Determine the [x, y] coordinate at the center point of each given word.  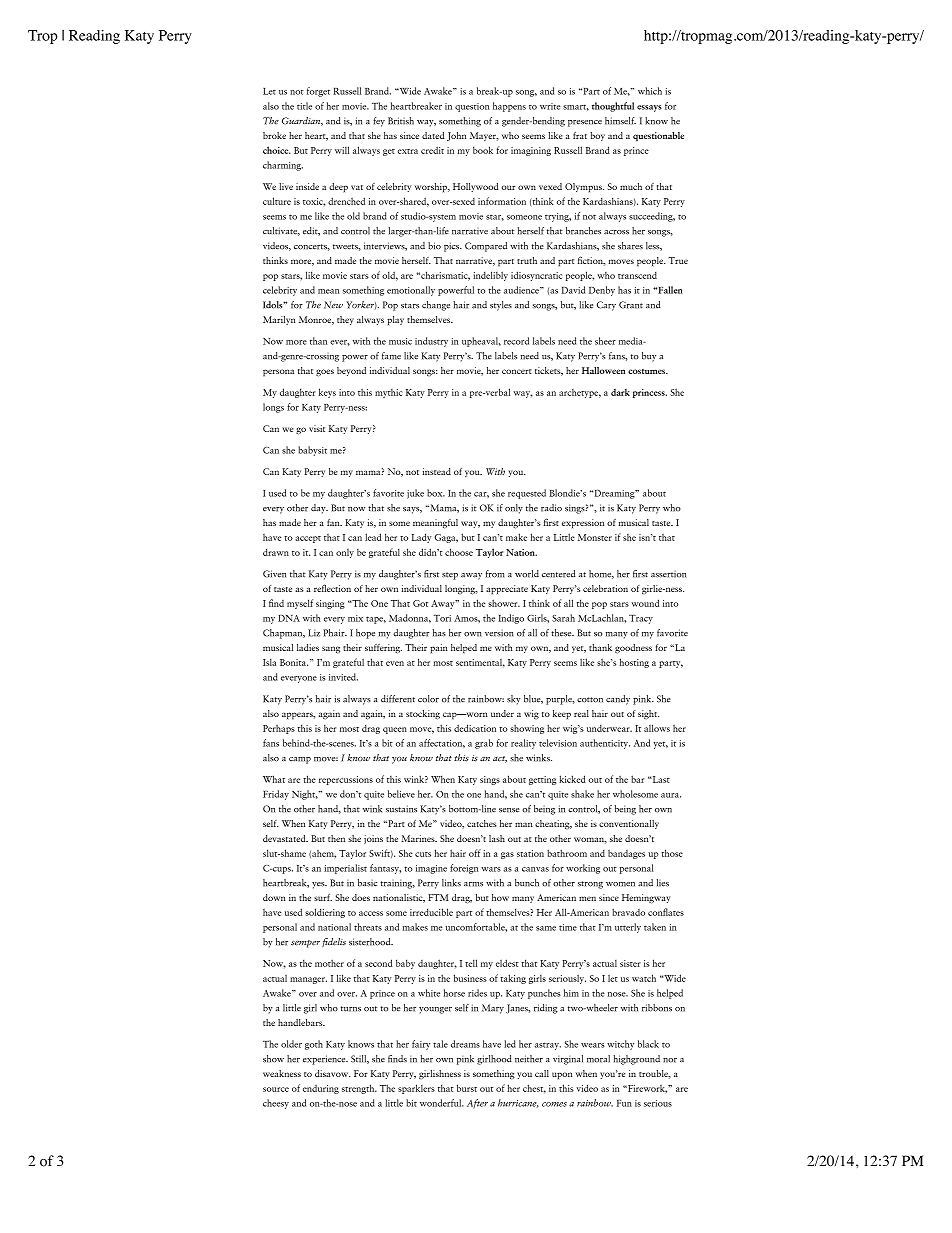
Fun [624, 1103]
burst [467, 1088]
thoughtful [613, 107]
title [304, 106]
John [456, 136]
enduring [321, 1089]
